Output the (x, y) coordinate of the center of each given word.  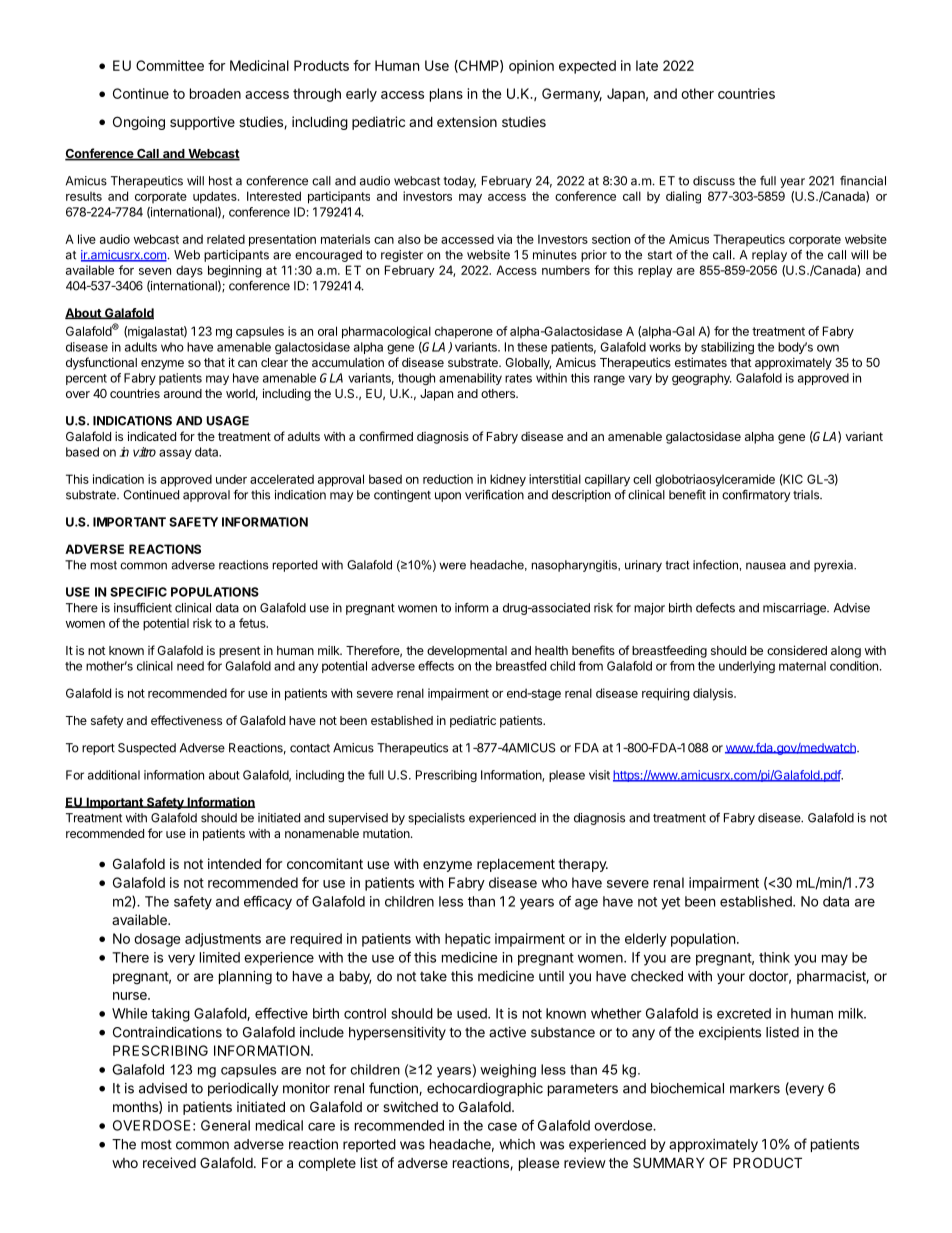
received (169, 1162)
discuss (714, 181)
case (502, 1126)
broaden (215, 93)
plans (446, 95)
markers (755, 1088)
